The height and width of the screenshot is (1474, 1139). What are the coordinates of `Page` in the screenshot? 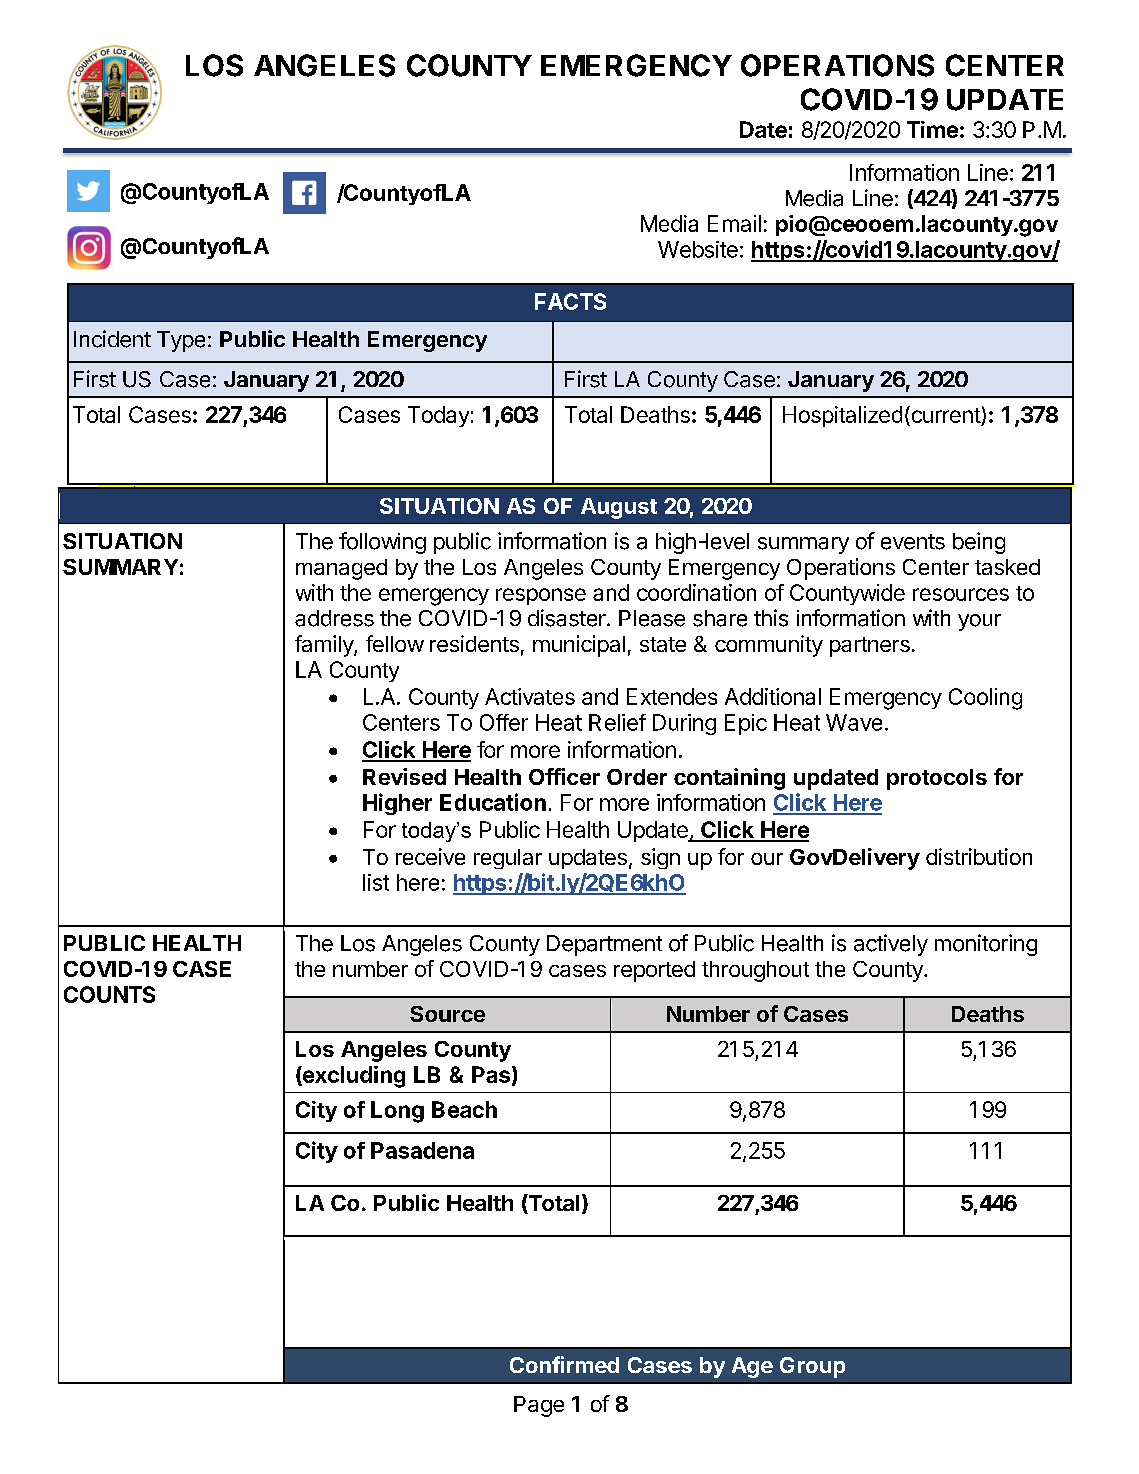 It's located at (539, 1406).
